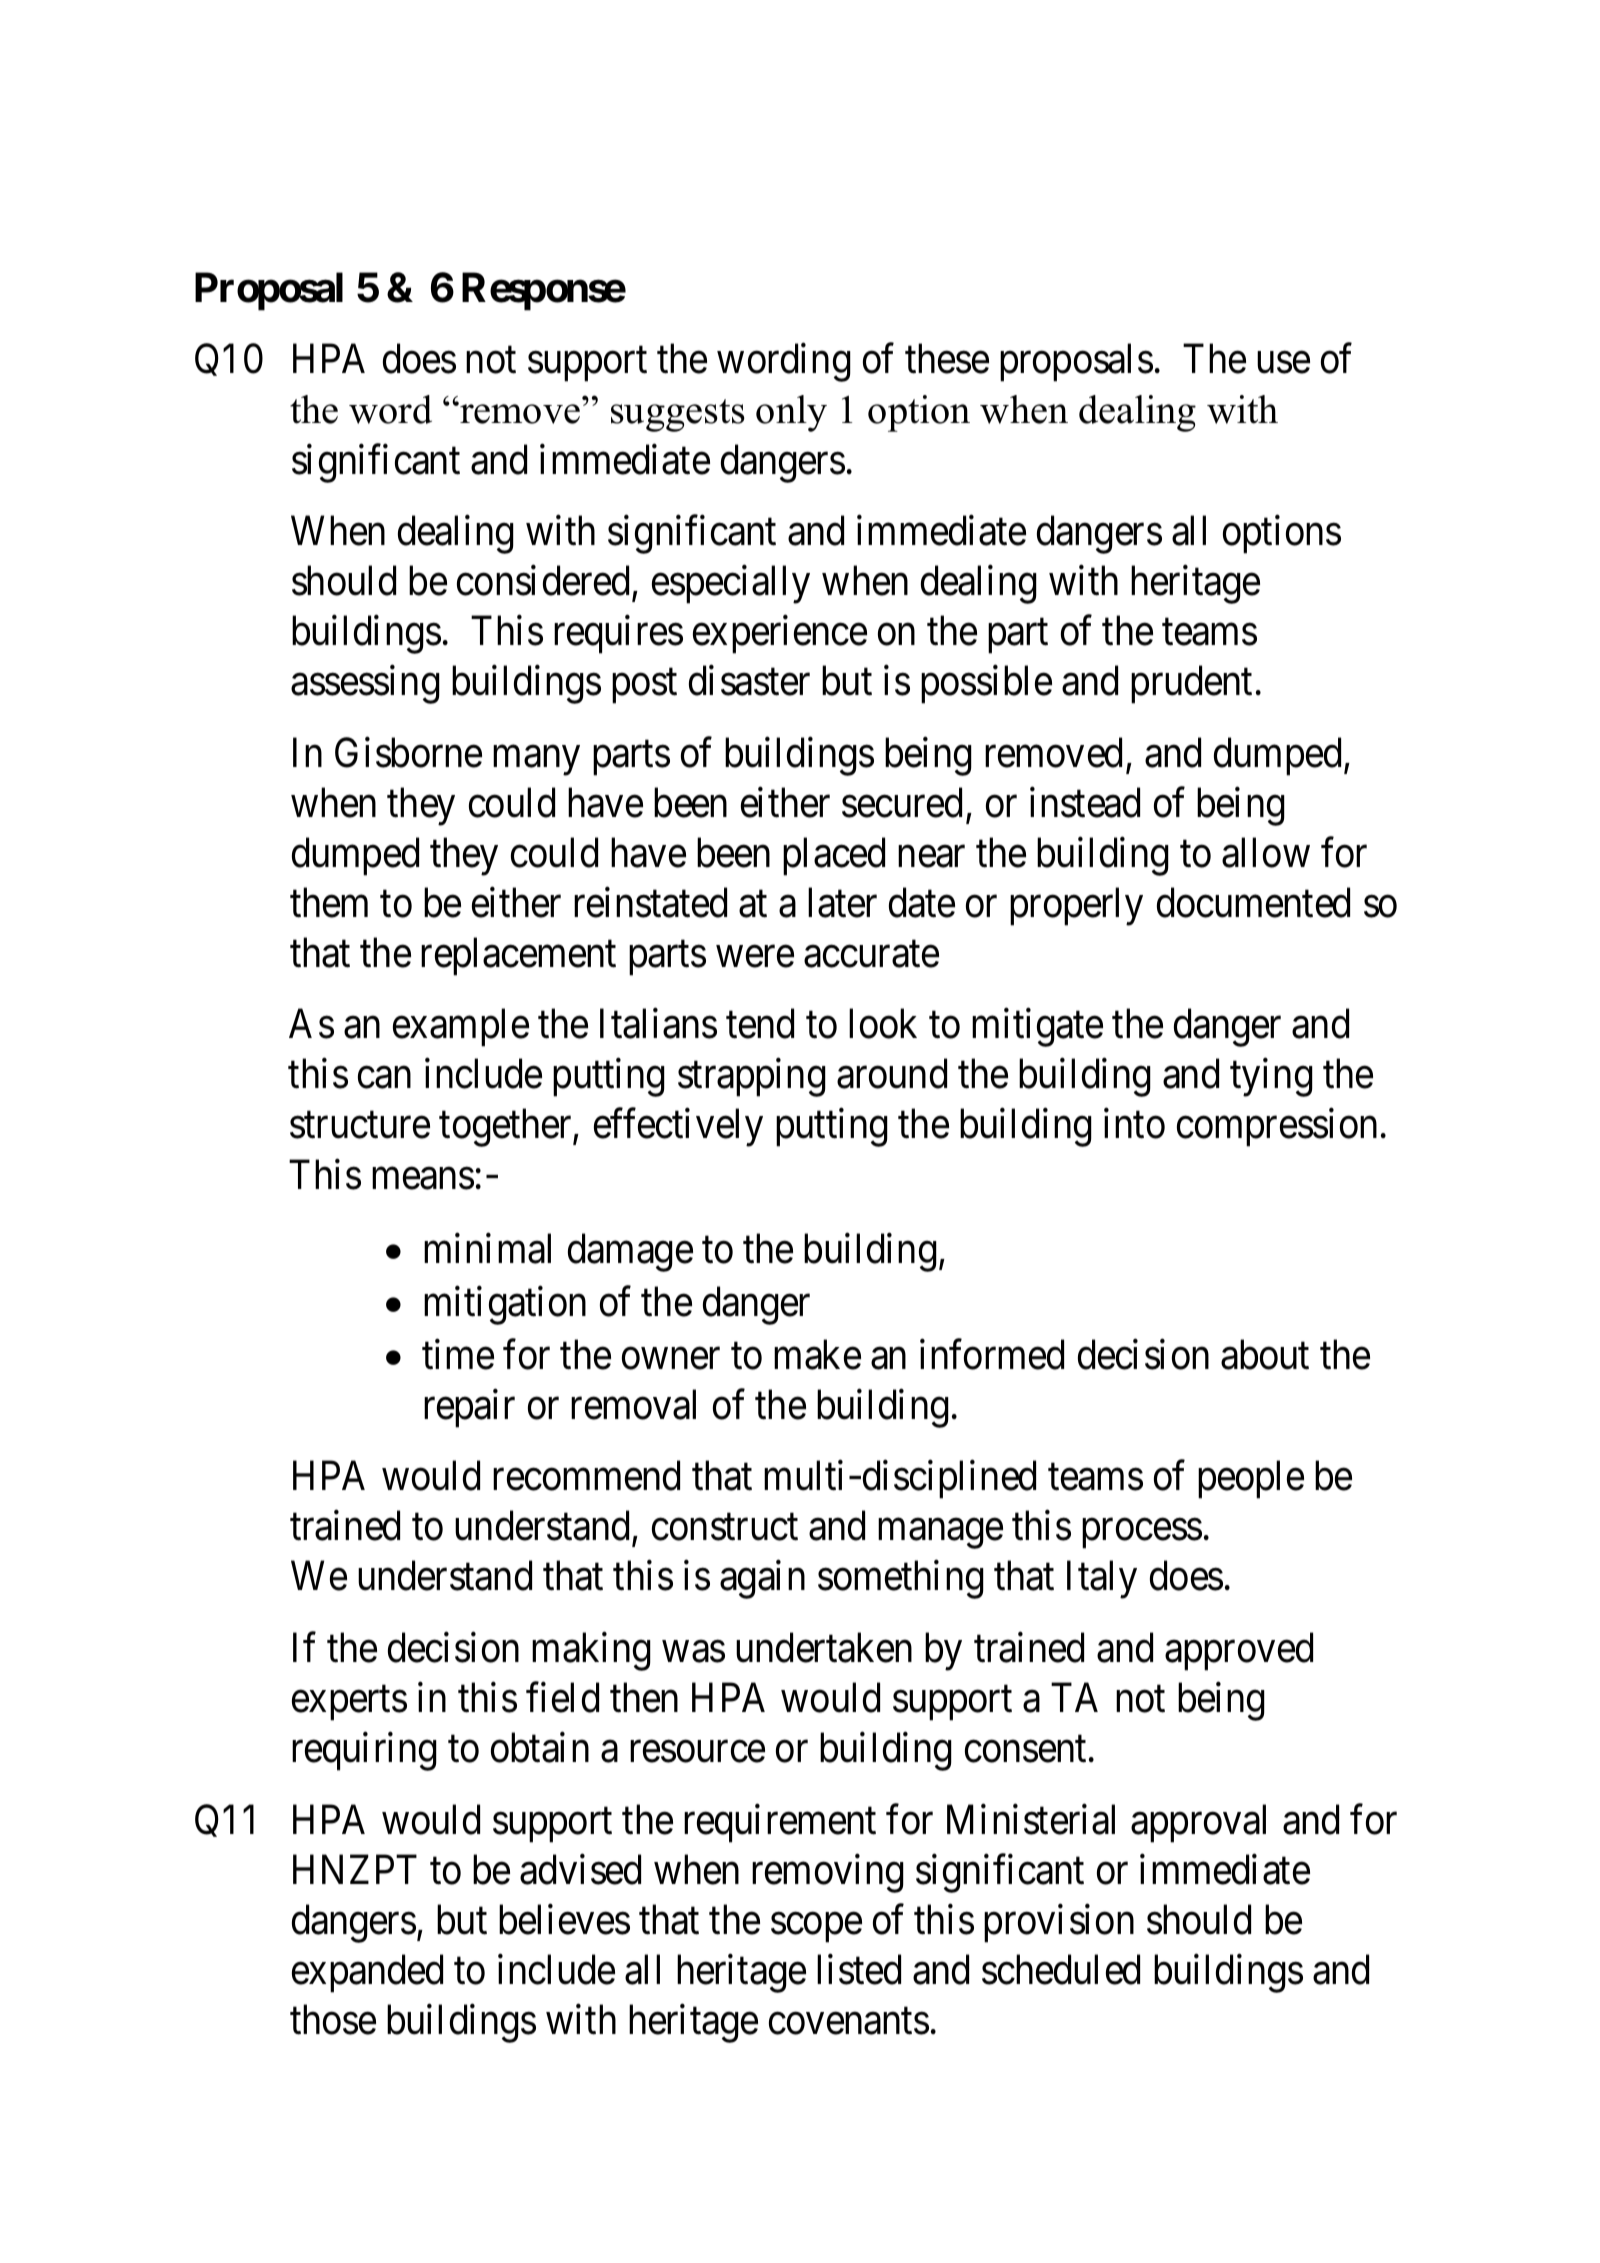 The width and height of the page is (1600, 2263). Describe the element at coordinates (367, 1973) in the page. I see `expanded` at that location.
